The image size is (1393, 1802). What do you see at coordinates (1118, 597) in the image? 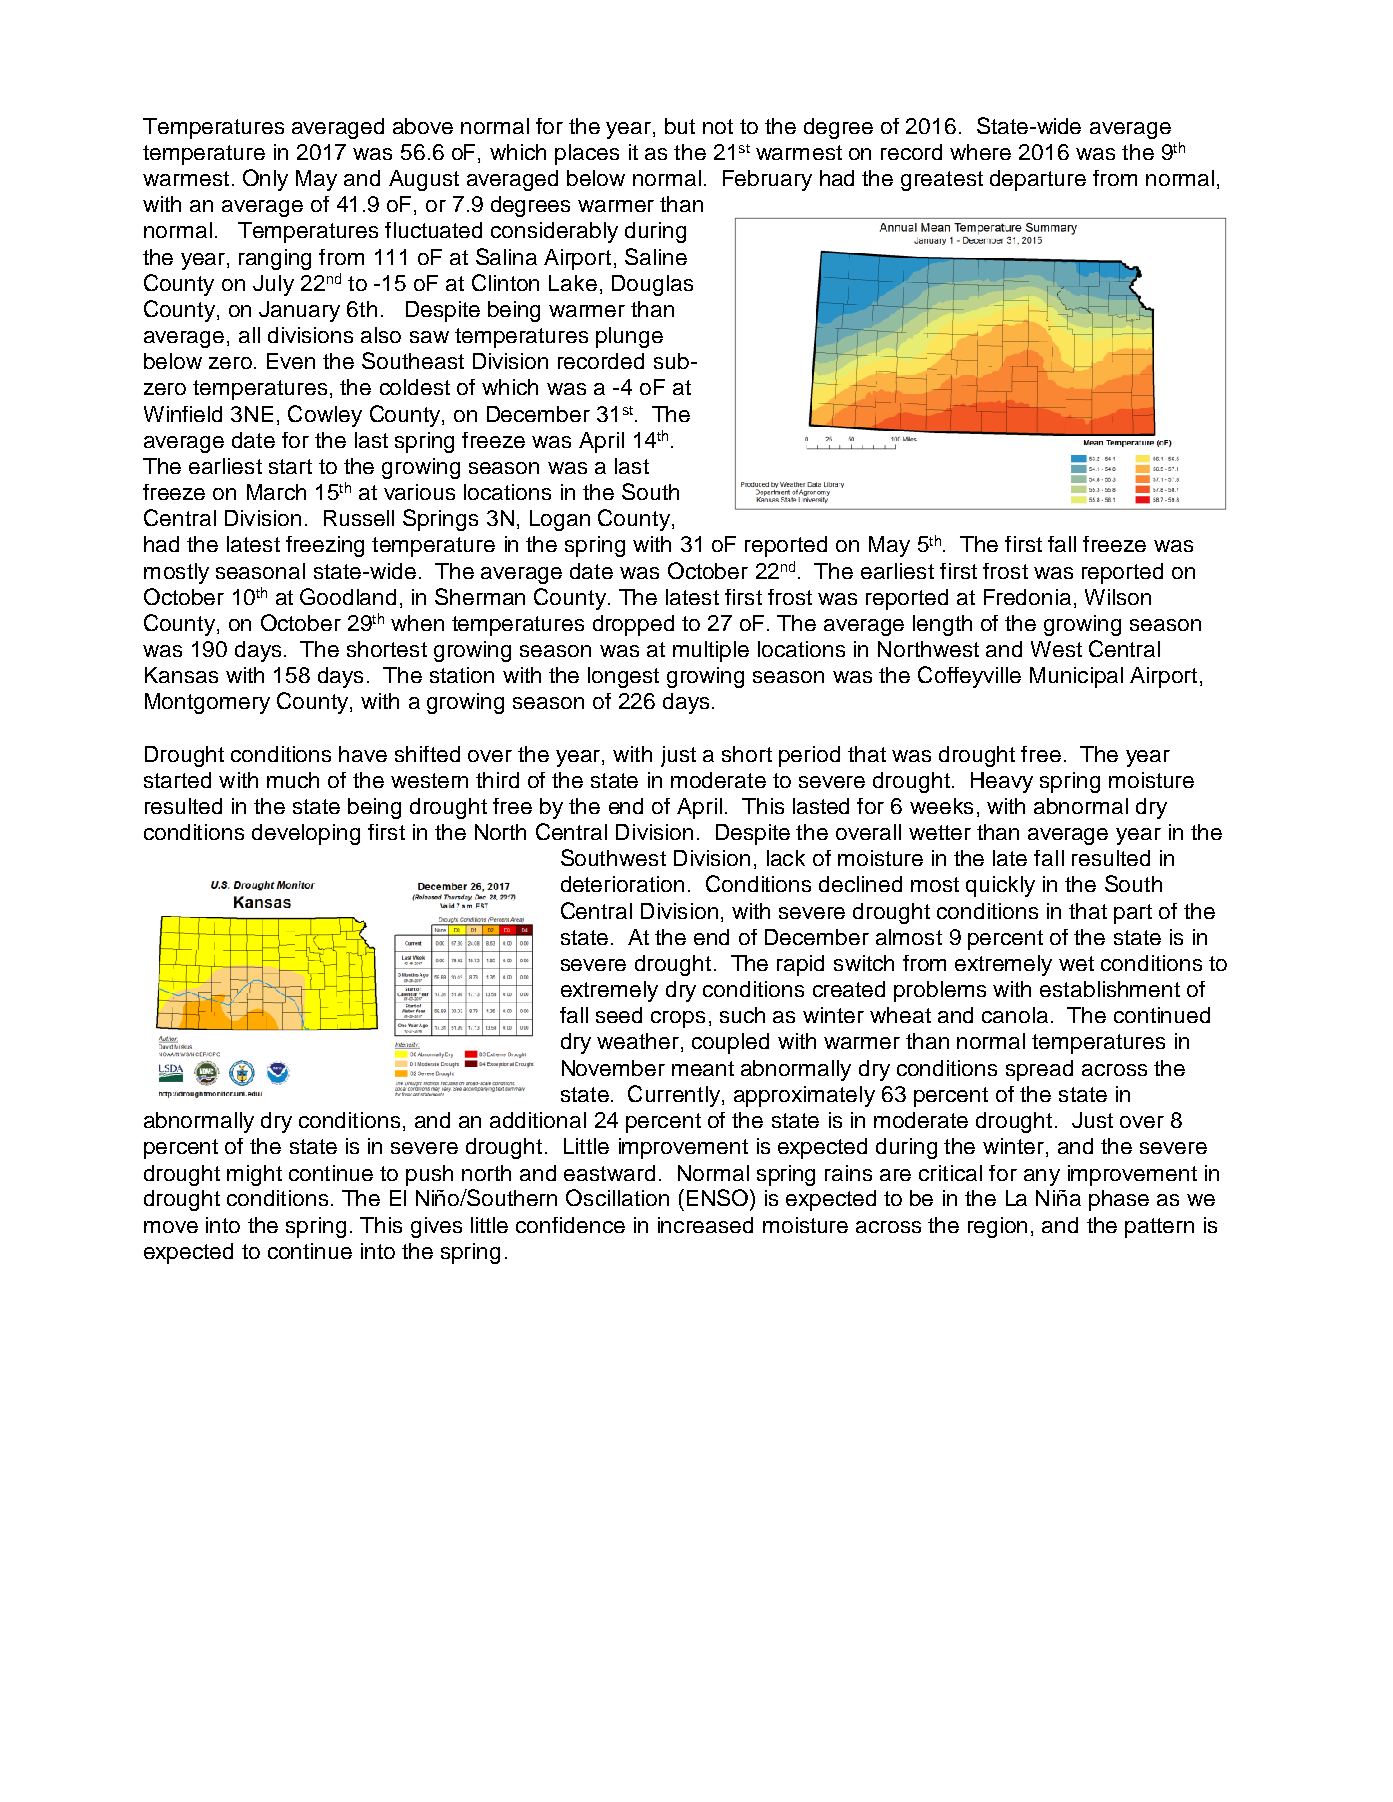
I see `Wilson` at bounding box center [1118, 597].
